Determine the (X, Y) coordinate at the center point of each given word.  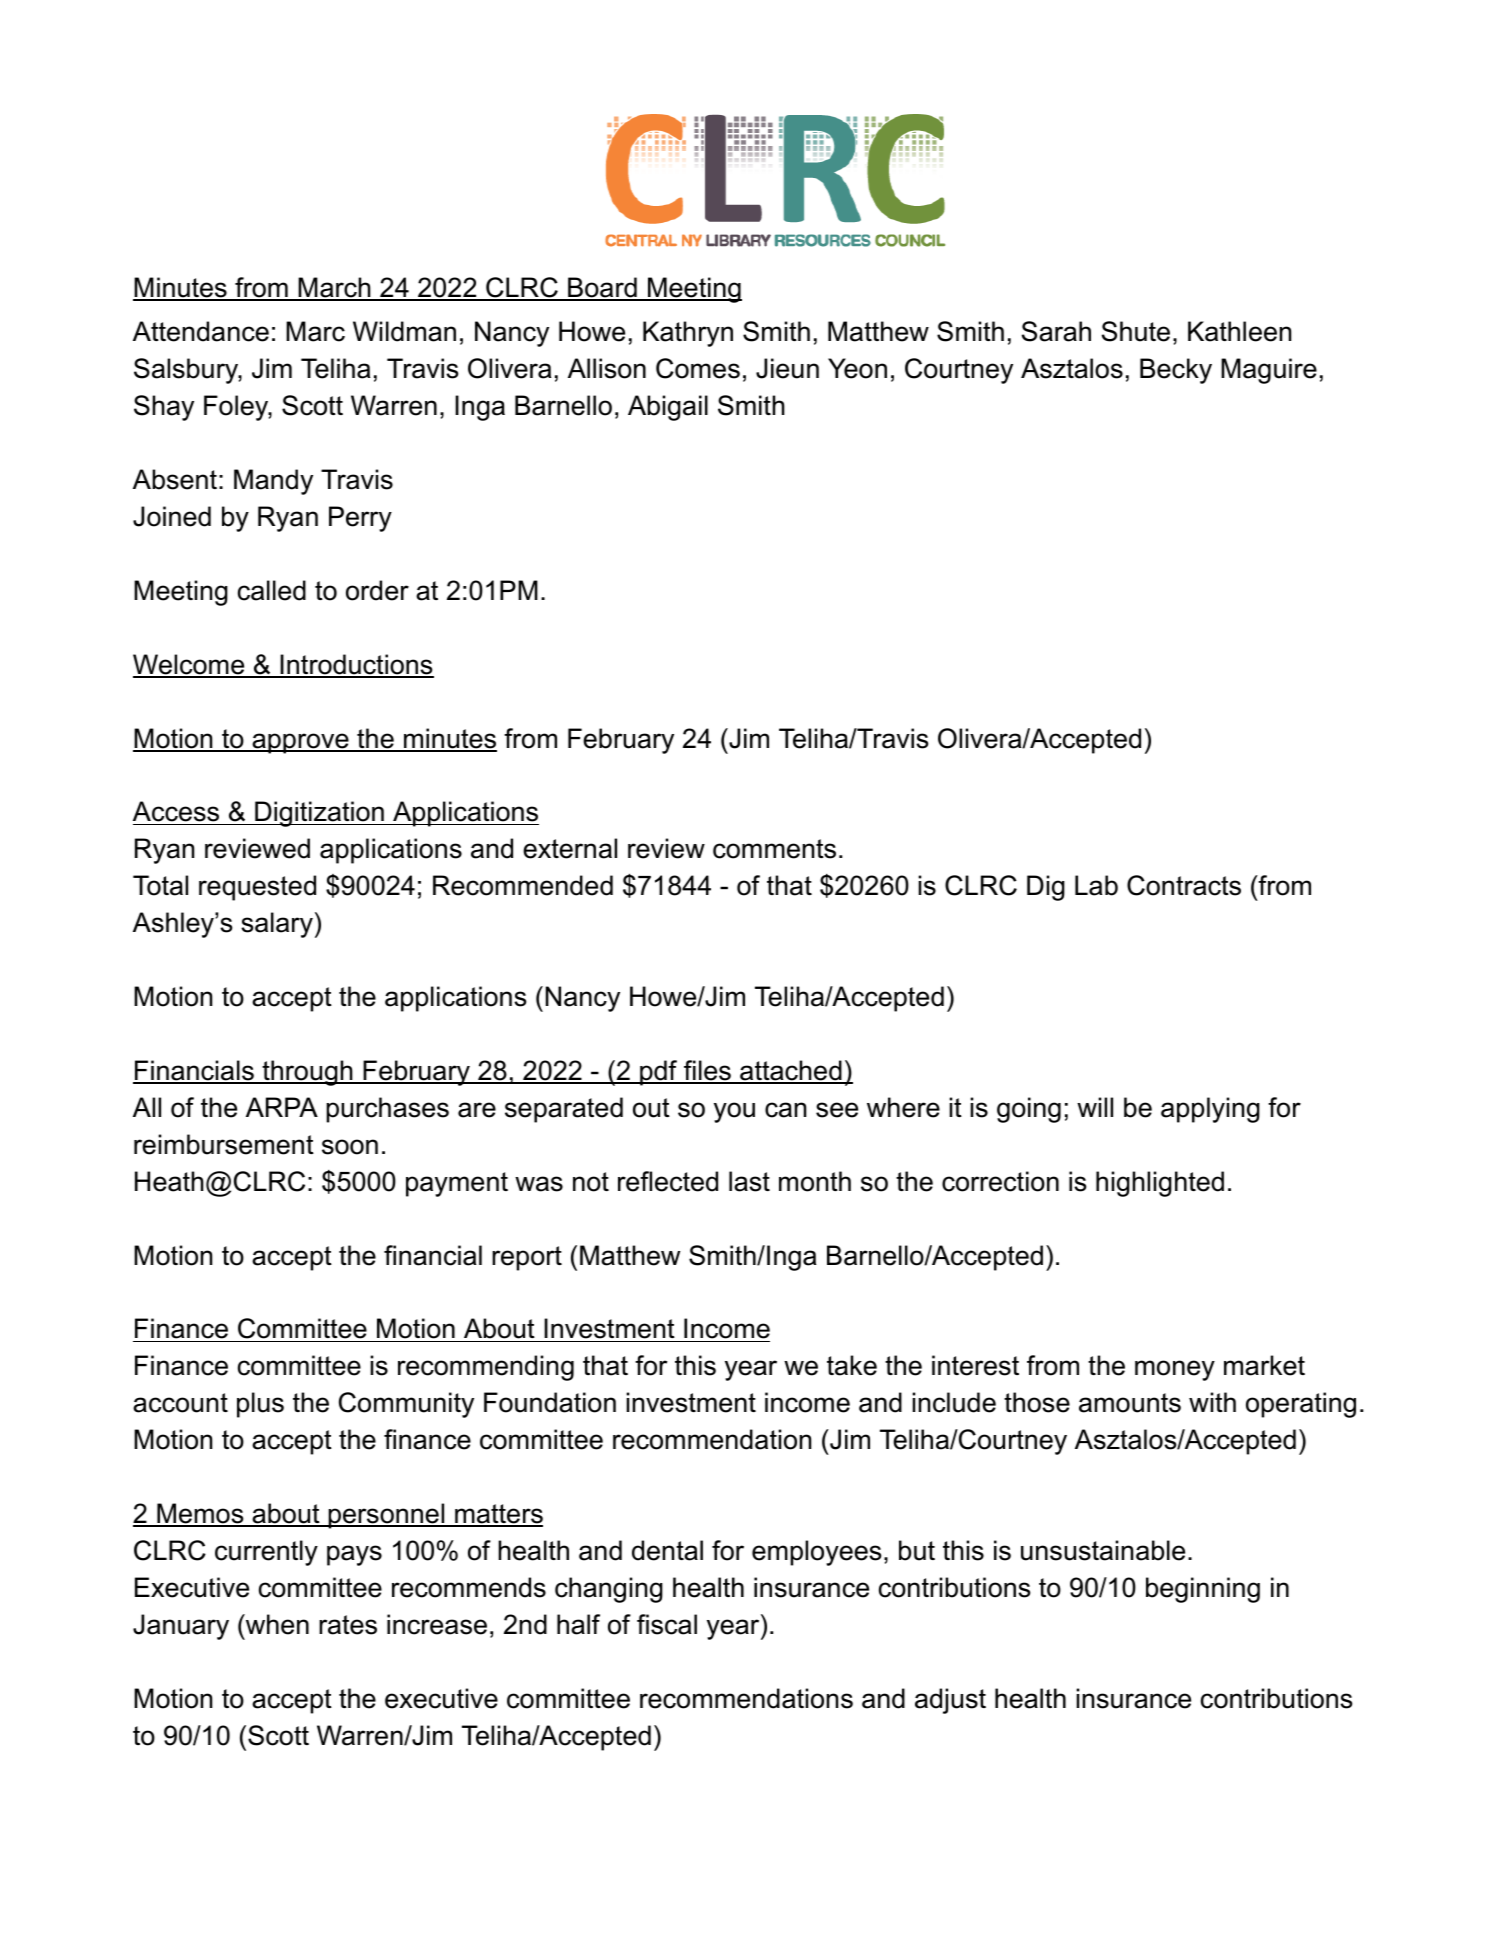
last (749, 1181)
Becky (1176, 371)
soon (350, 1147)
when (276, 1624)
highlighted (1160, 1184)
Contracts (1184, 885)
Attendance (201, 331)
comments (774, 849)
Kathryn (688, 334)
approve (300, 743)
